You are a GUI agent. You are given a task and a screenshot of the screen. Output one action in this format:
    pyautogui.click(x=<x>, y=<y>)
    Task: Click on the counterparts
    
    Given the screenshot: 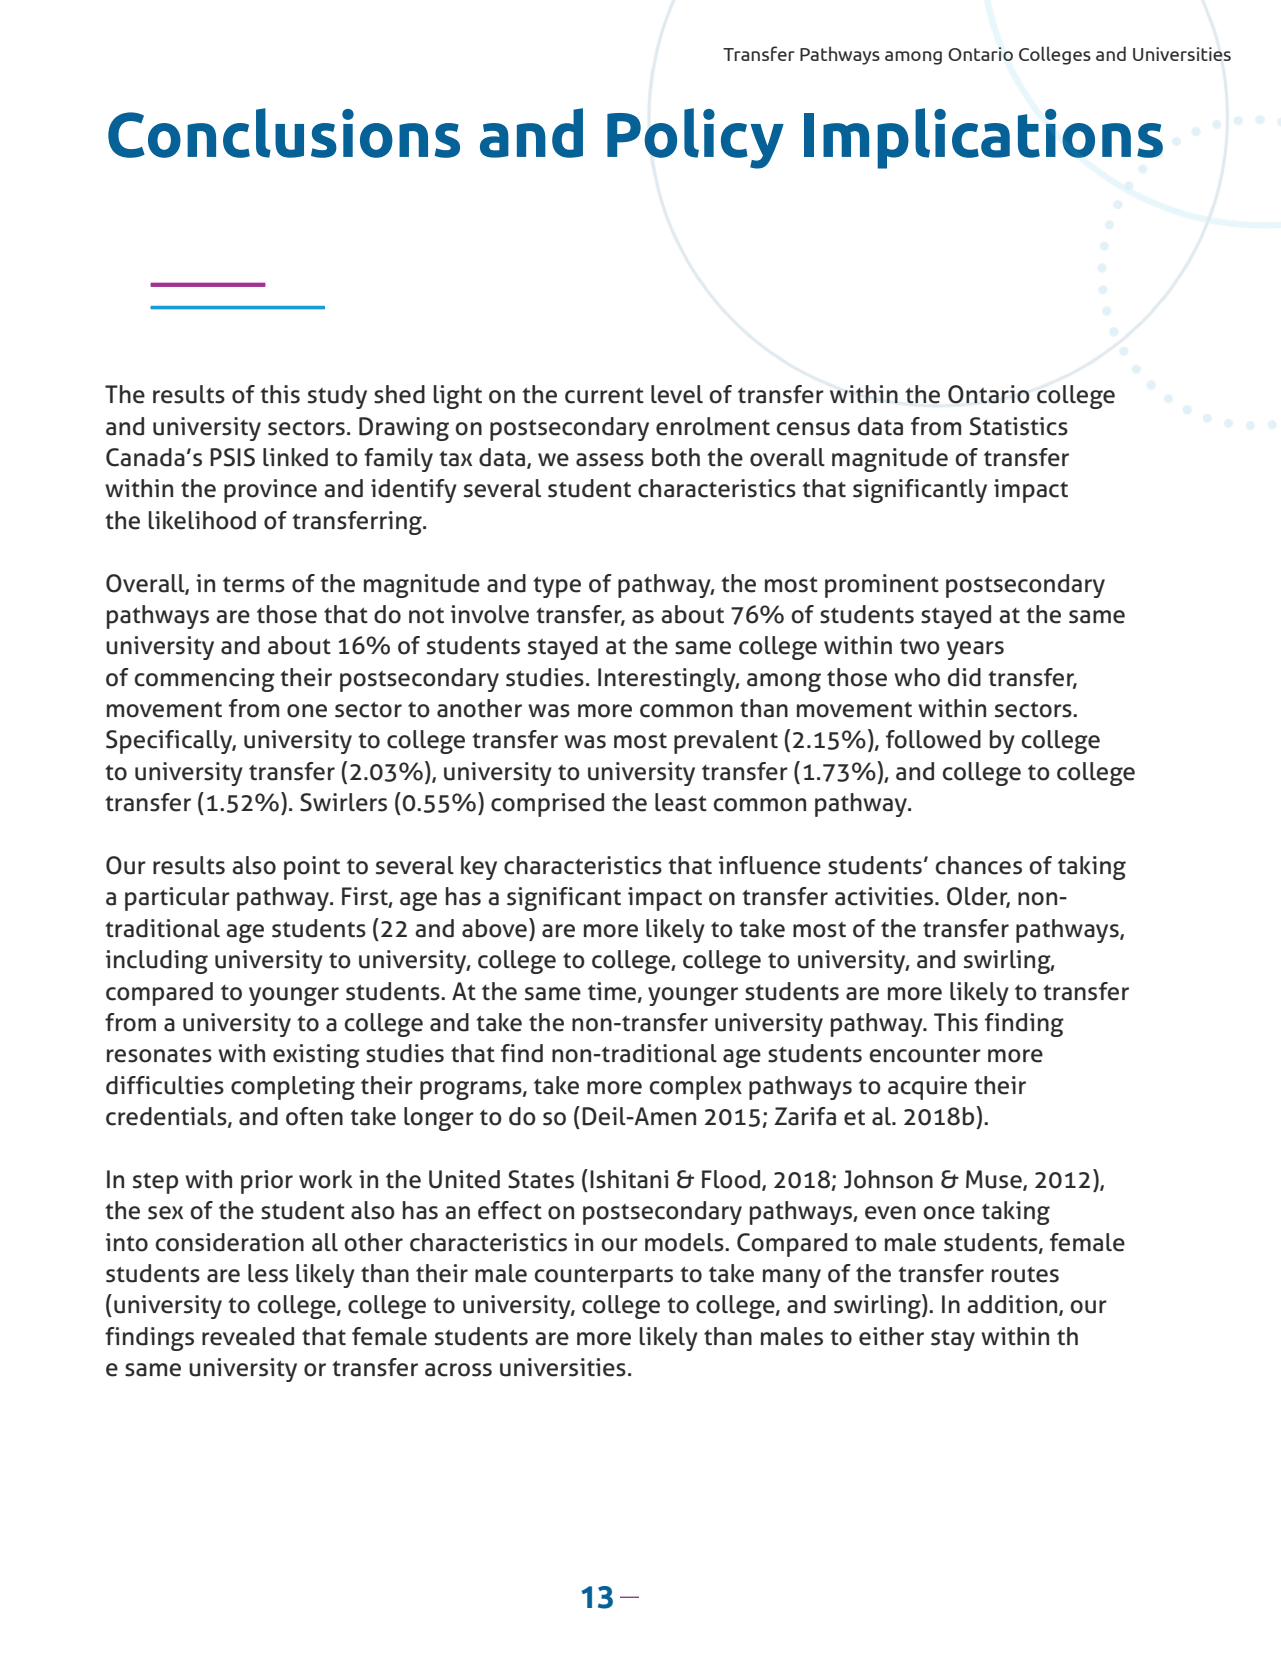 What is the action you would take?
    pyautogui.click(x=604, y=1277)
